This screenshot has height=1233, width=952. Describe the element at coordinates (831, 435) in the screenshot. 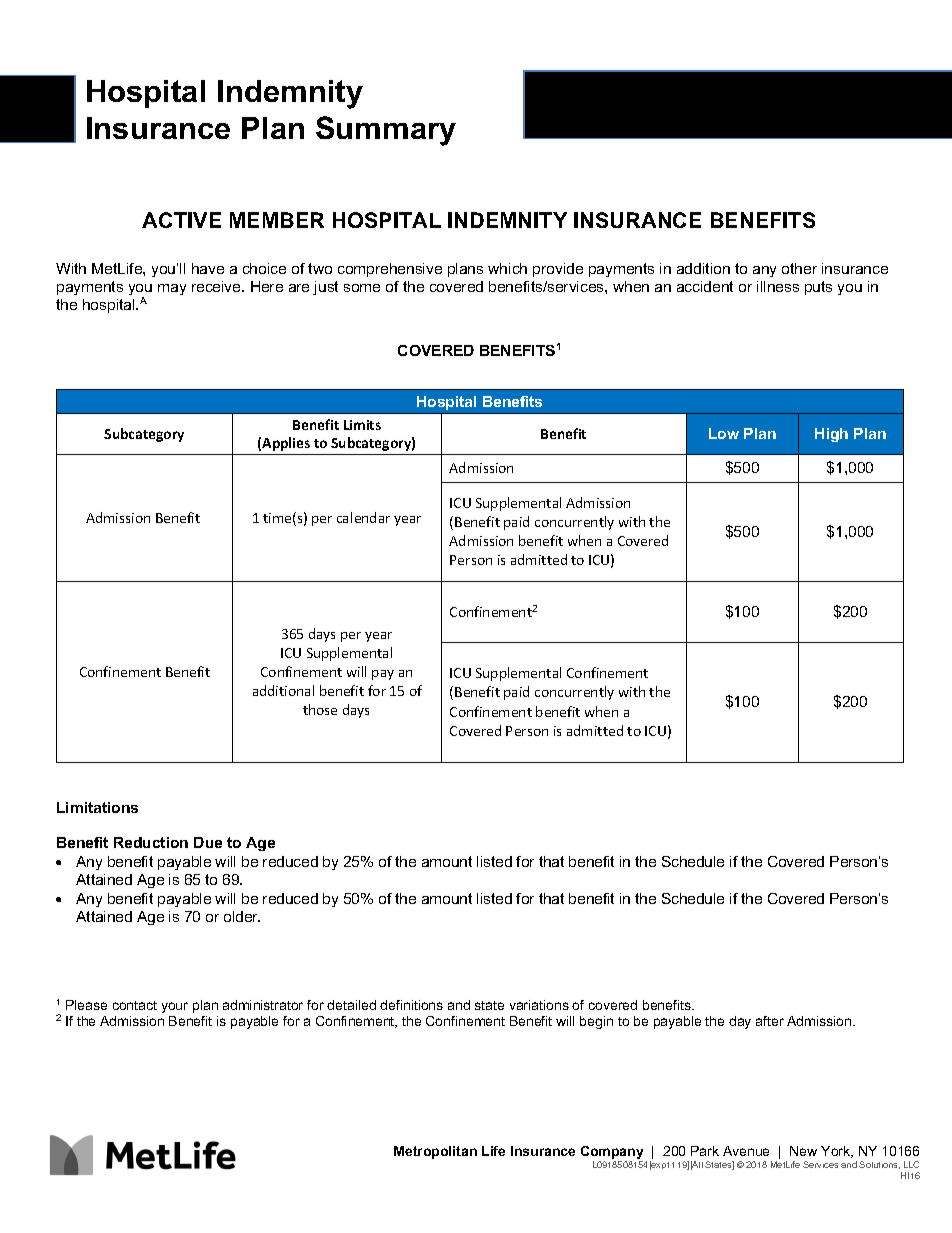

I see `High` at that location.
